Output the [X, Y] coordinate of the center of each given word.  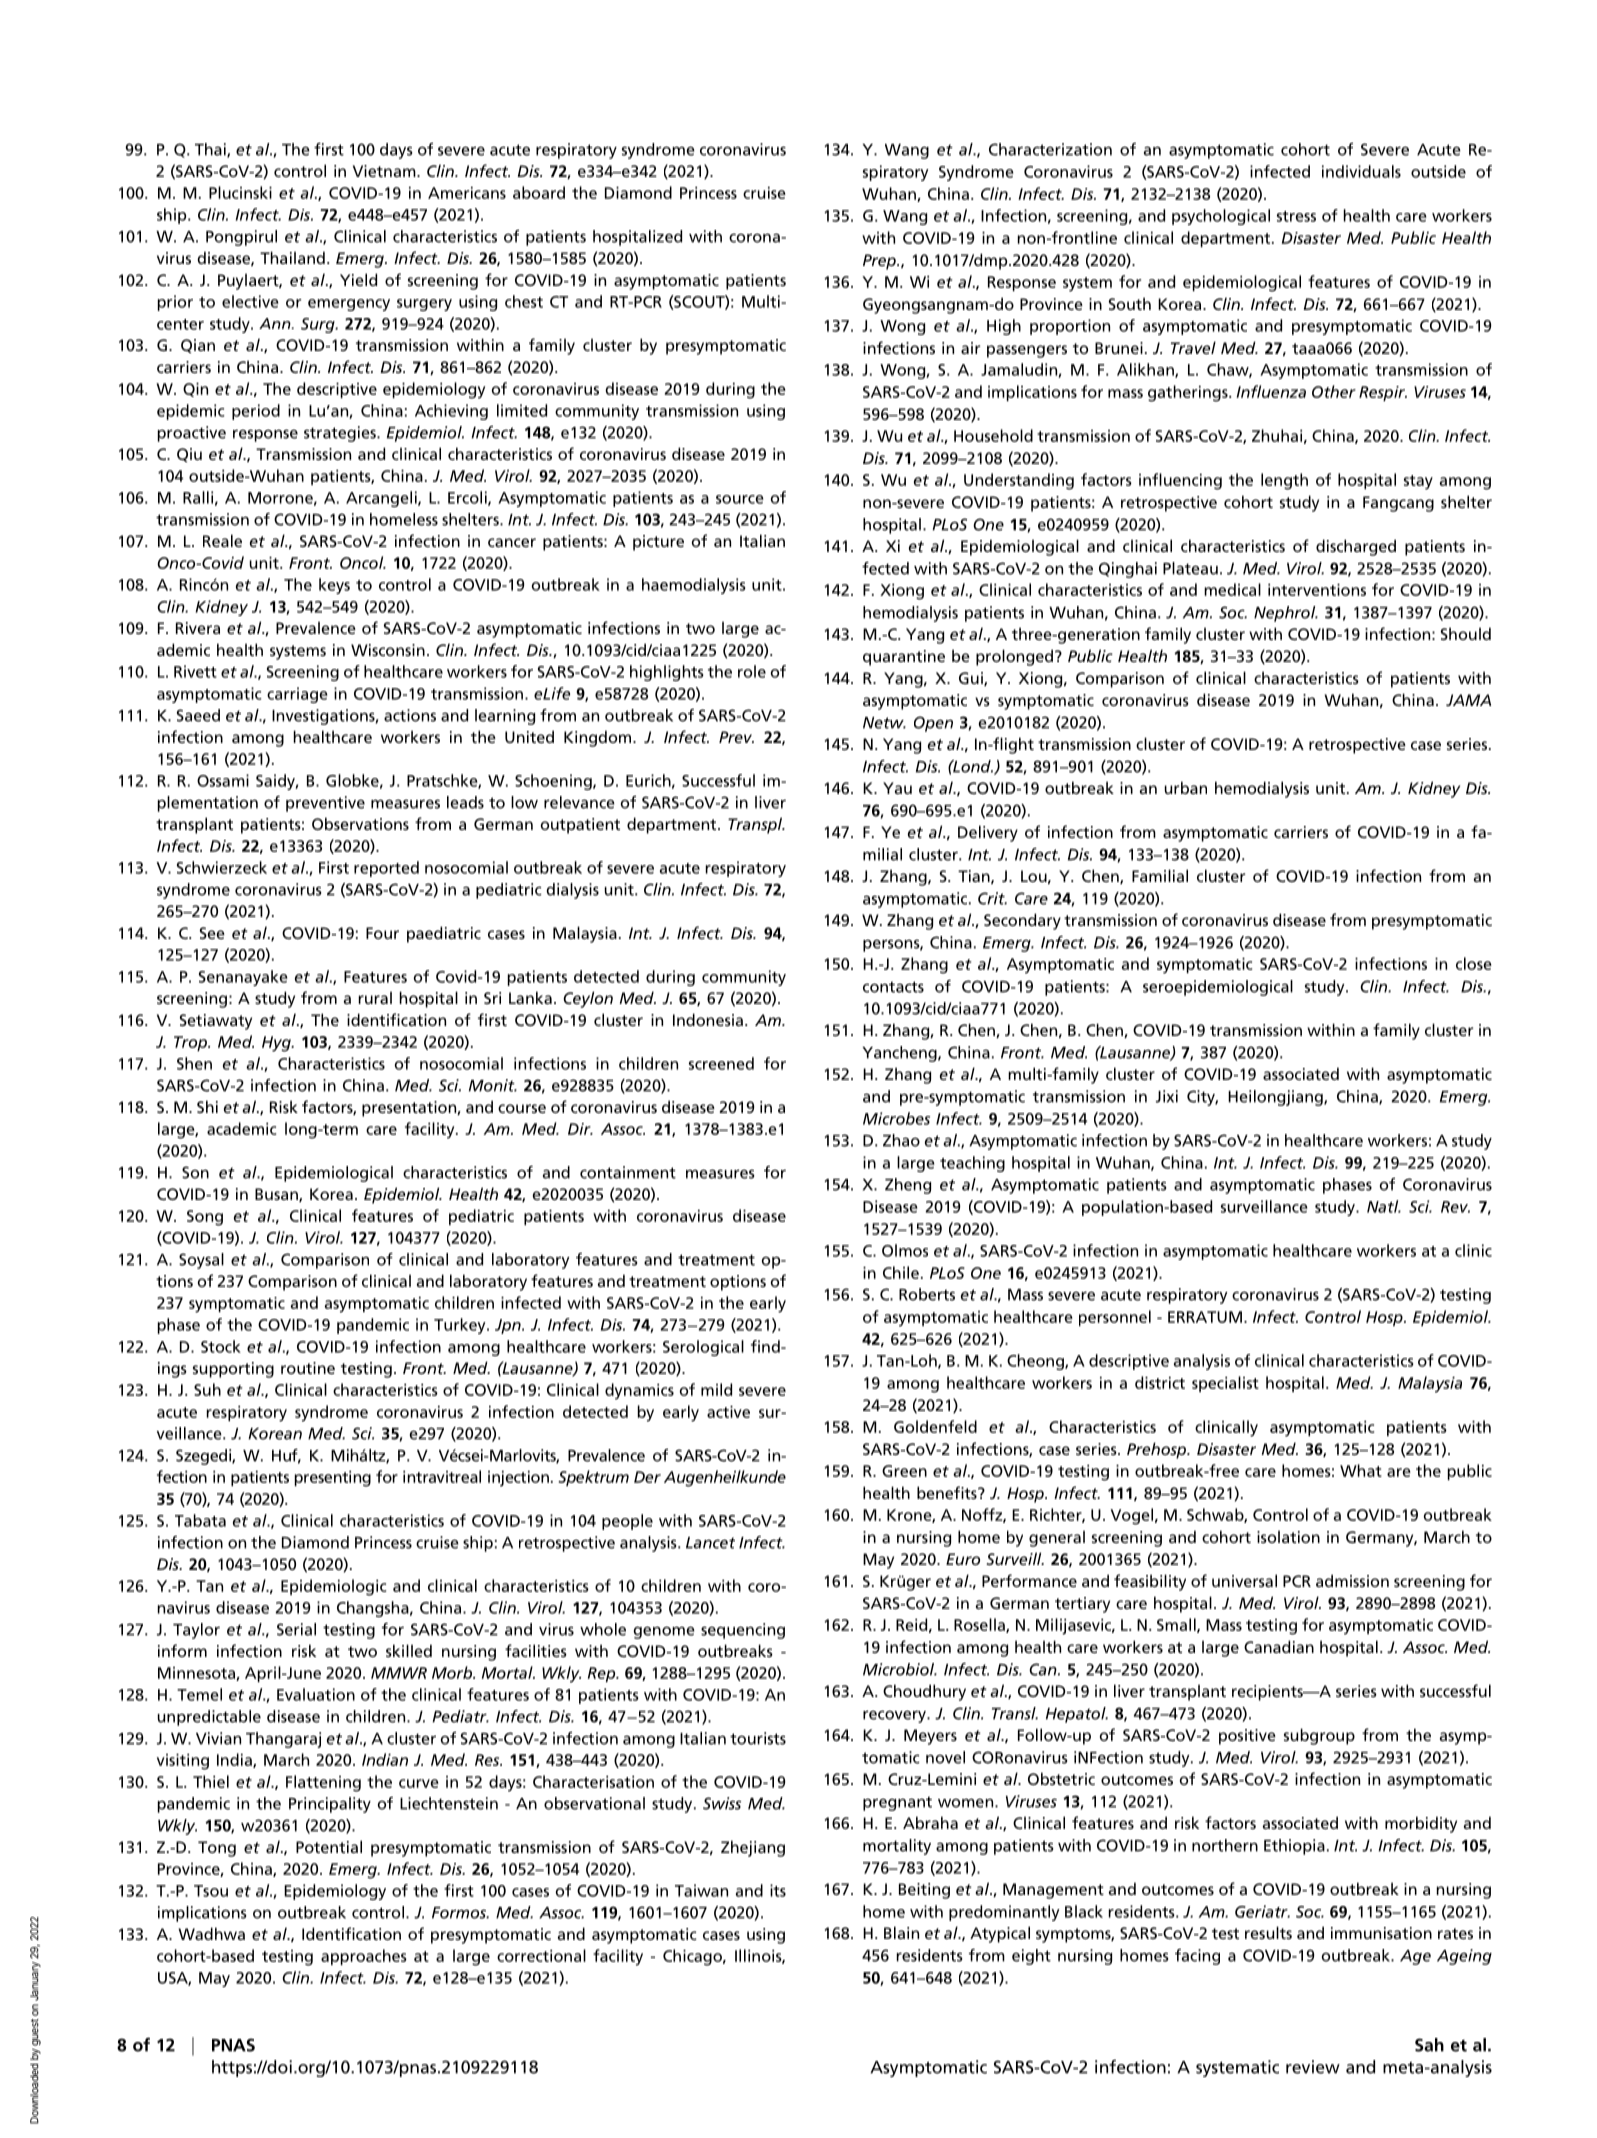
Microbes [896, 1118]
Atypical [1000, 1934]
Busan [277, 1195]
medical [1232, 589]
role [752, 671]
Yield [358, 279]
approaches [364, 1957]
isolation [1288, 1536]
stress [1296, 216]
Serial [296, 1629]
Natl [1384, 1206]
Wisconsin [388, 650]
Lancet [710, 1543]
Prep [880, 262]
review [1313, 2067]
